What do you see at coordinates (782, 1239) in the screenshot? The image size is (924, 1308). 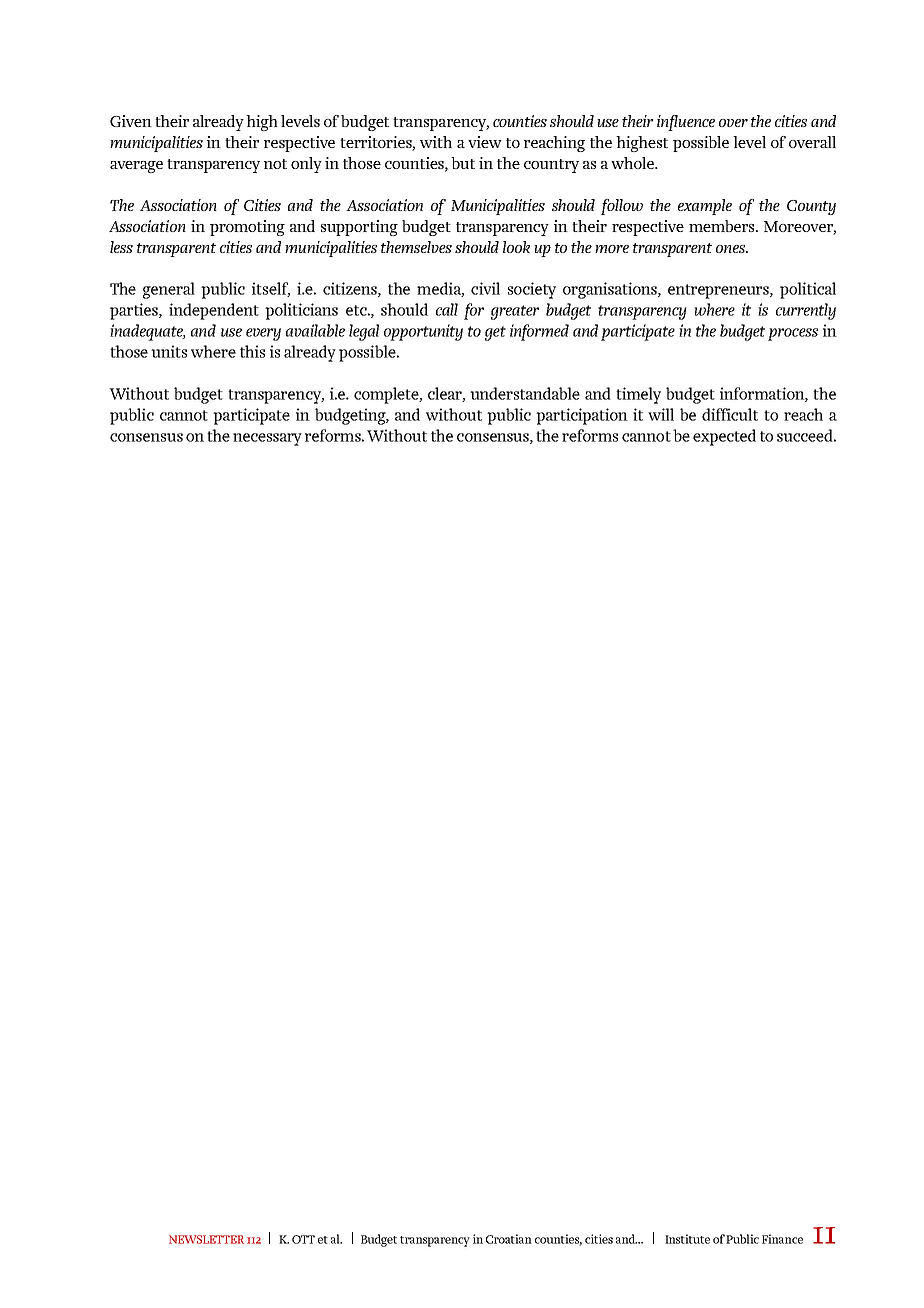 I see `Finance` at bounding box center [782, 1239].
